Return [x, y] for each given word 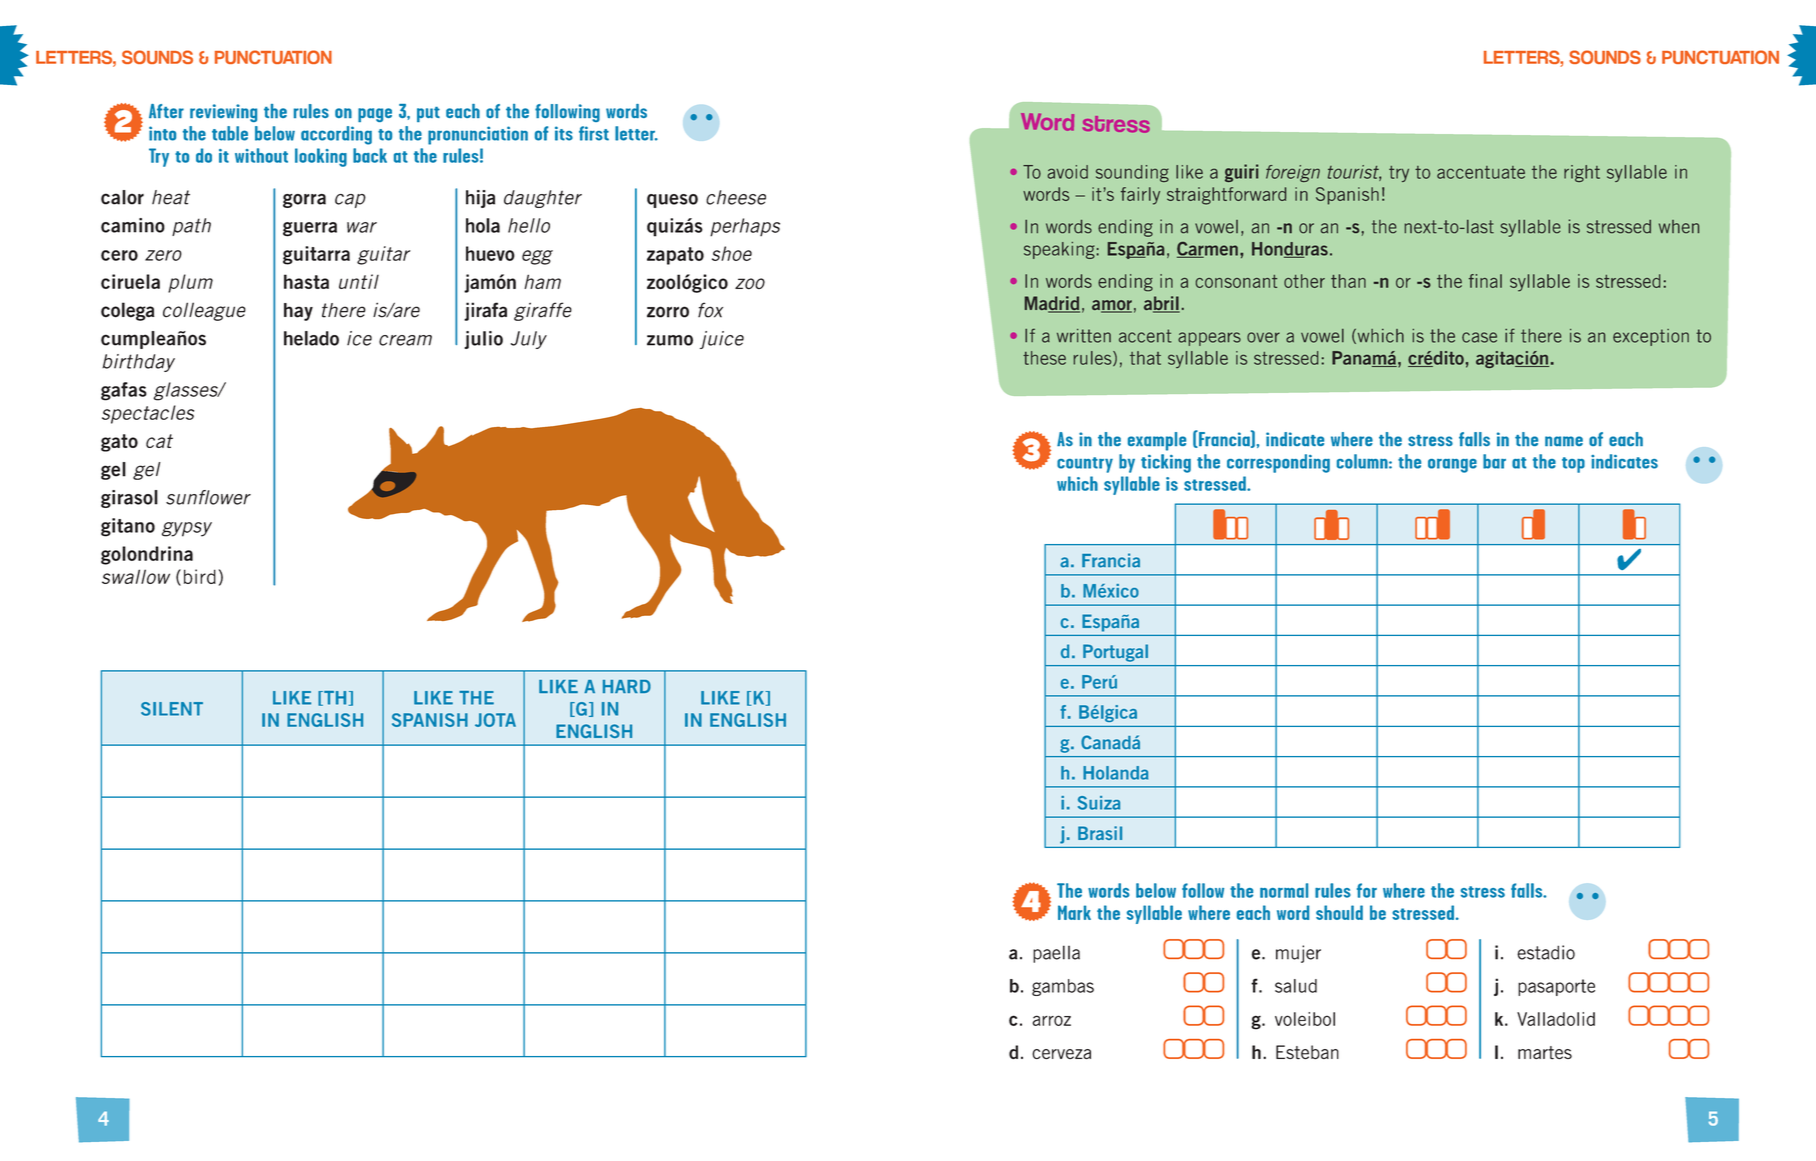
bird [200, 576]
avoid [1068, 172]
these [1044, 358]
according [336, 135]
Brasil [1100, 833]
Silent [172, 709]
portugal [1115, 653]
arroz [1052, 1020]
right [1582, 173]
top [1573, 465]
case [1479, 337]
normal [1284, 890]
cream [405, 340]
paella [1056, 954]
